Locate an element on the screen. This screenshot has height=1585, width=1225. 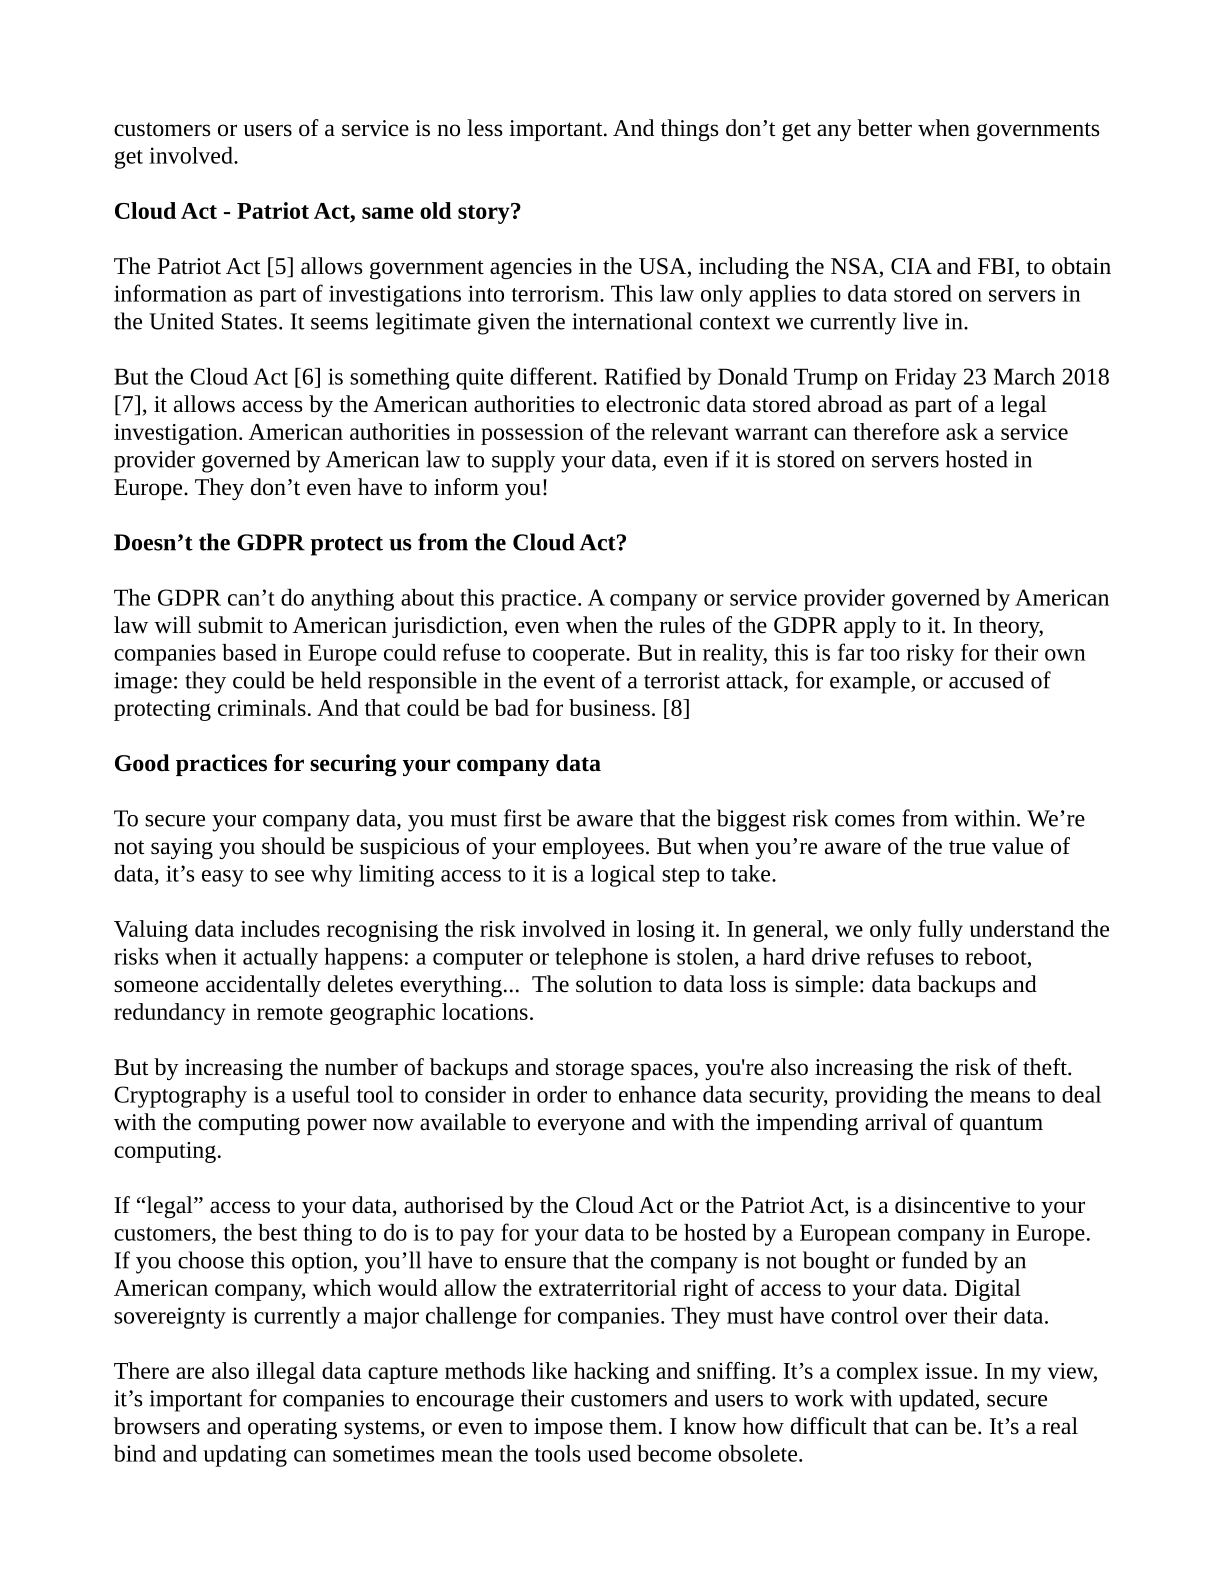
updated is located at coordinates (938, 1400).
